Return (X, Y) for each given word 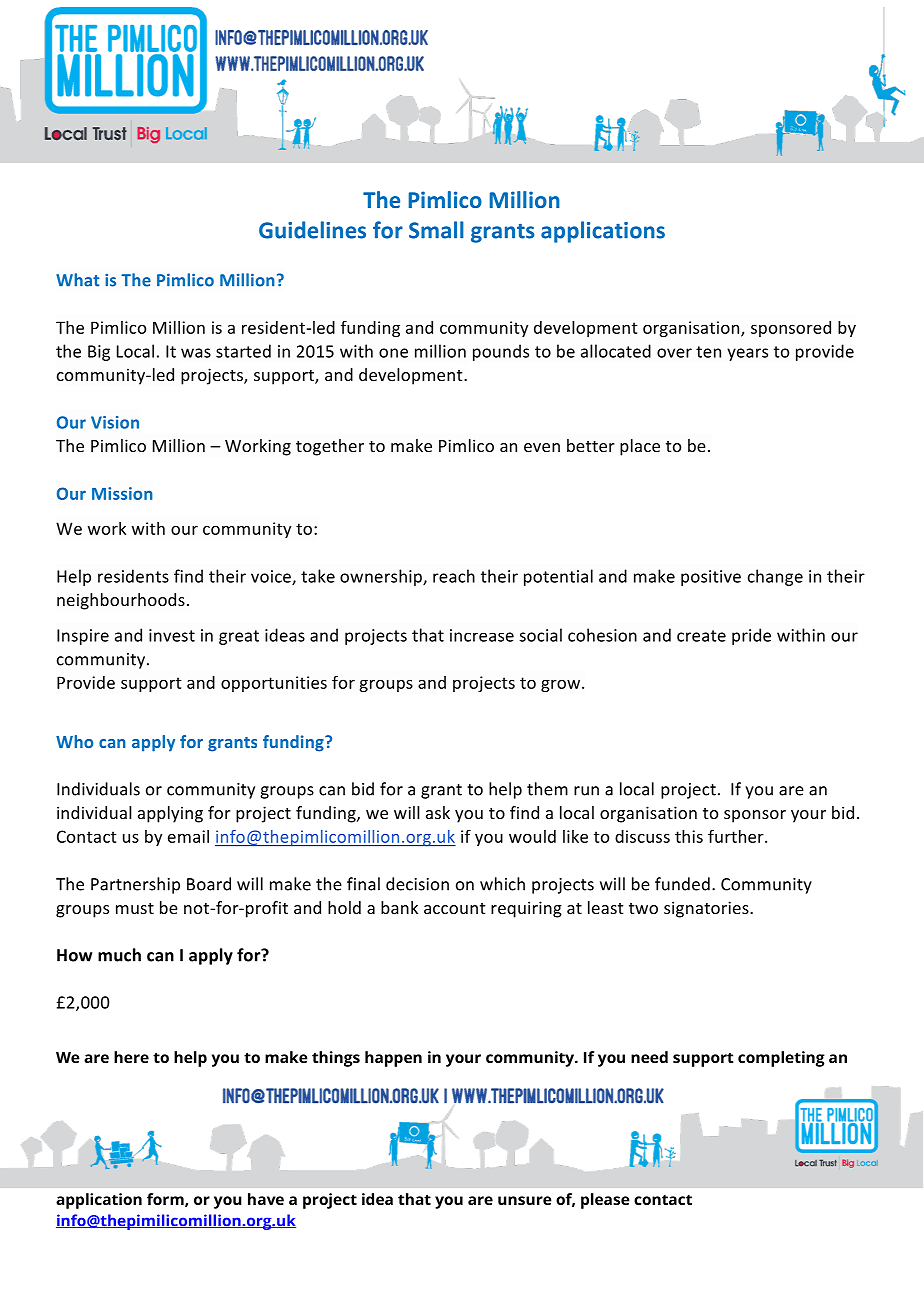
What (77, 280)
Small (436, 230)
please (605, 1201)
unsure (525, 1200)
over (674, 353)
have (266, 1199)
